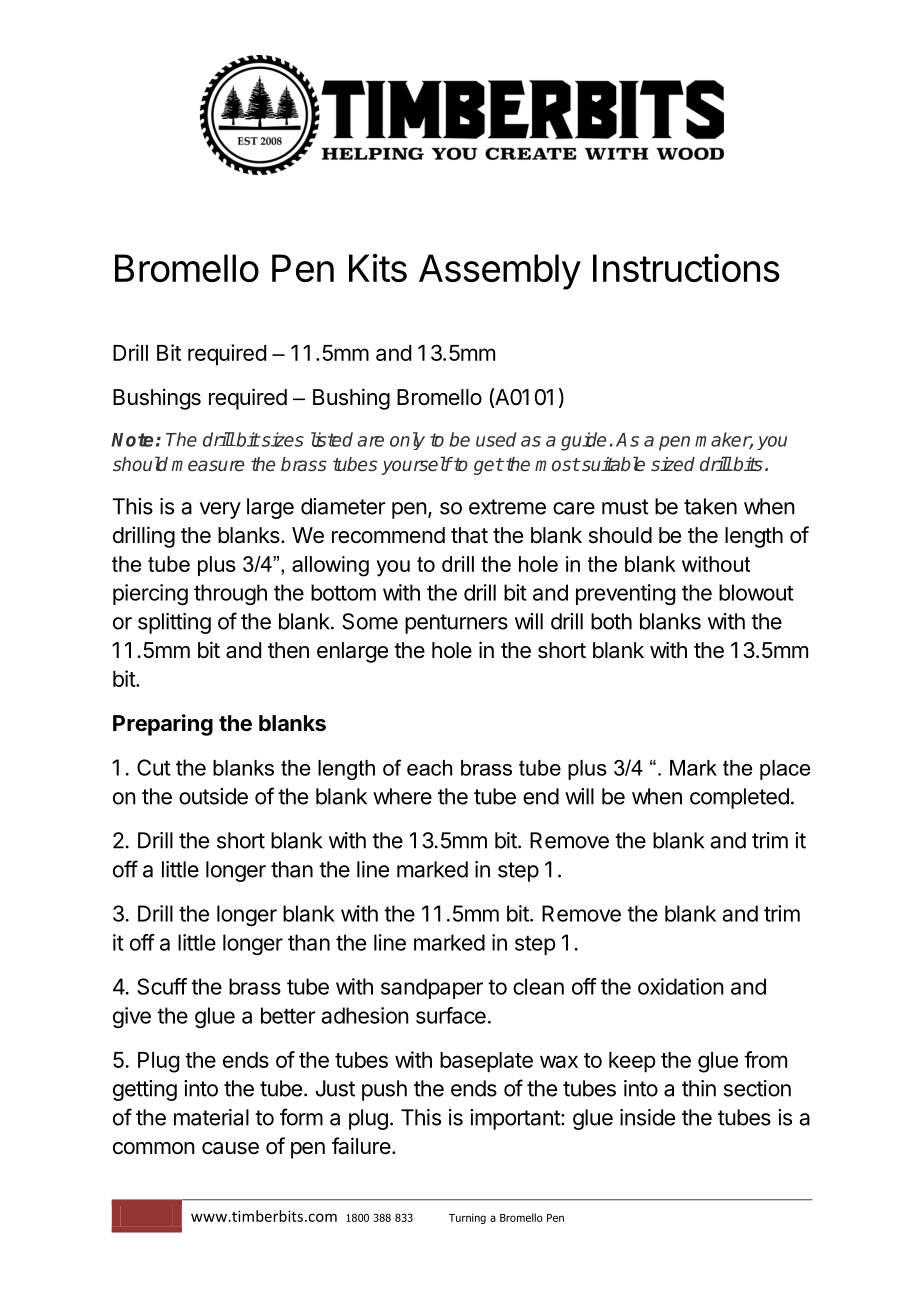 Image resolution: width=924 pixels, height=1308 pixels. I want to click on Instructions, so click(686, 267).
